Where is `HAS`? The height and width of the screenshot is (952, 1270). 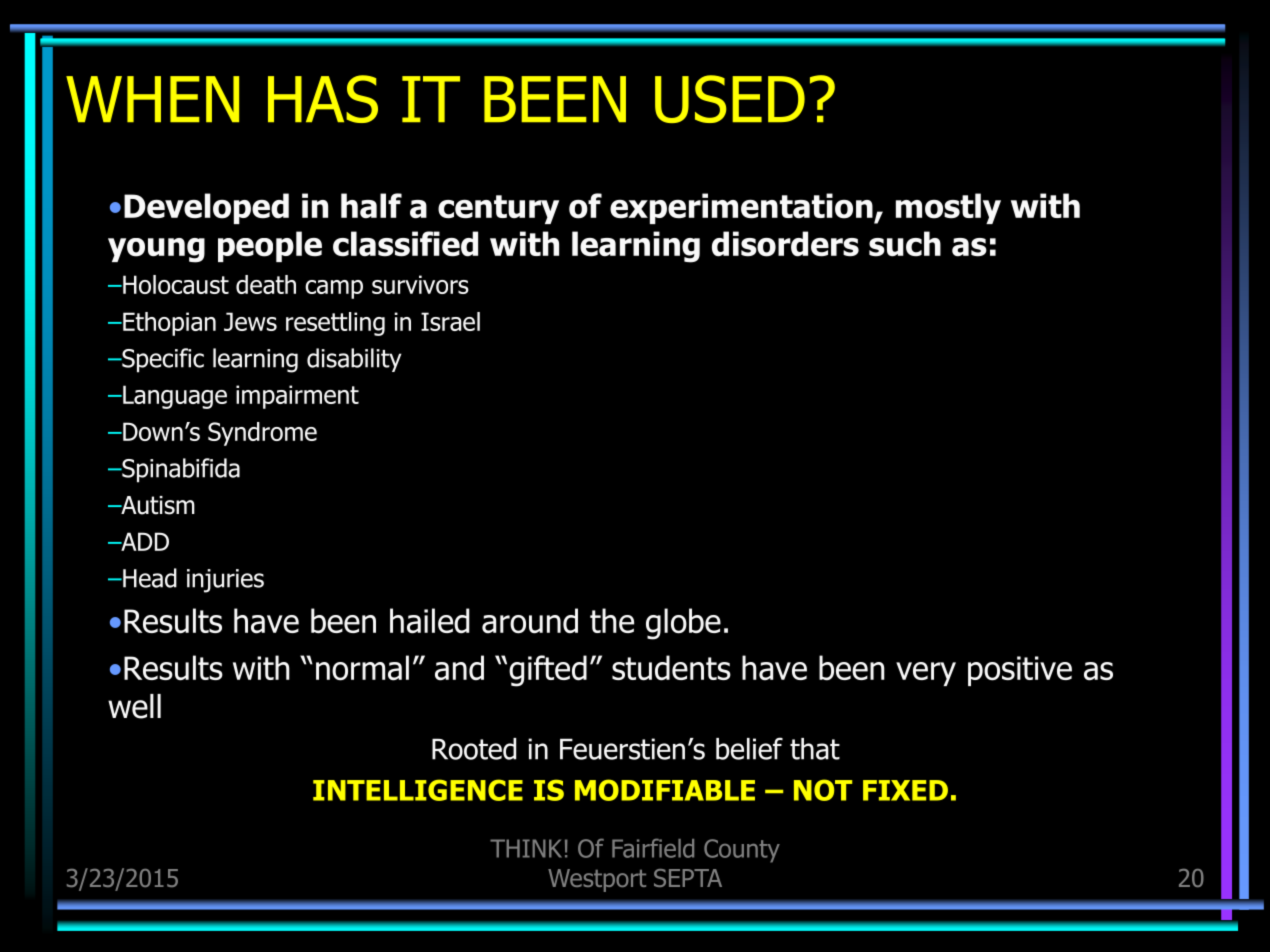
HAS is located at coordinates (323, 99).
